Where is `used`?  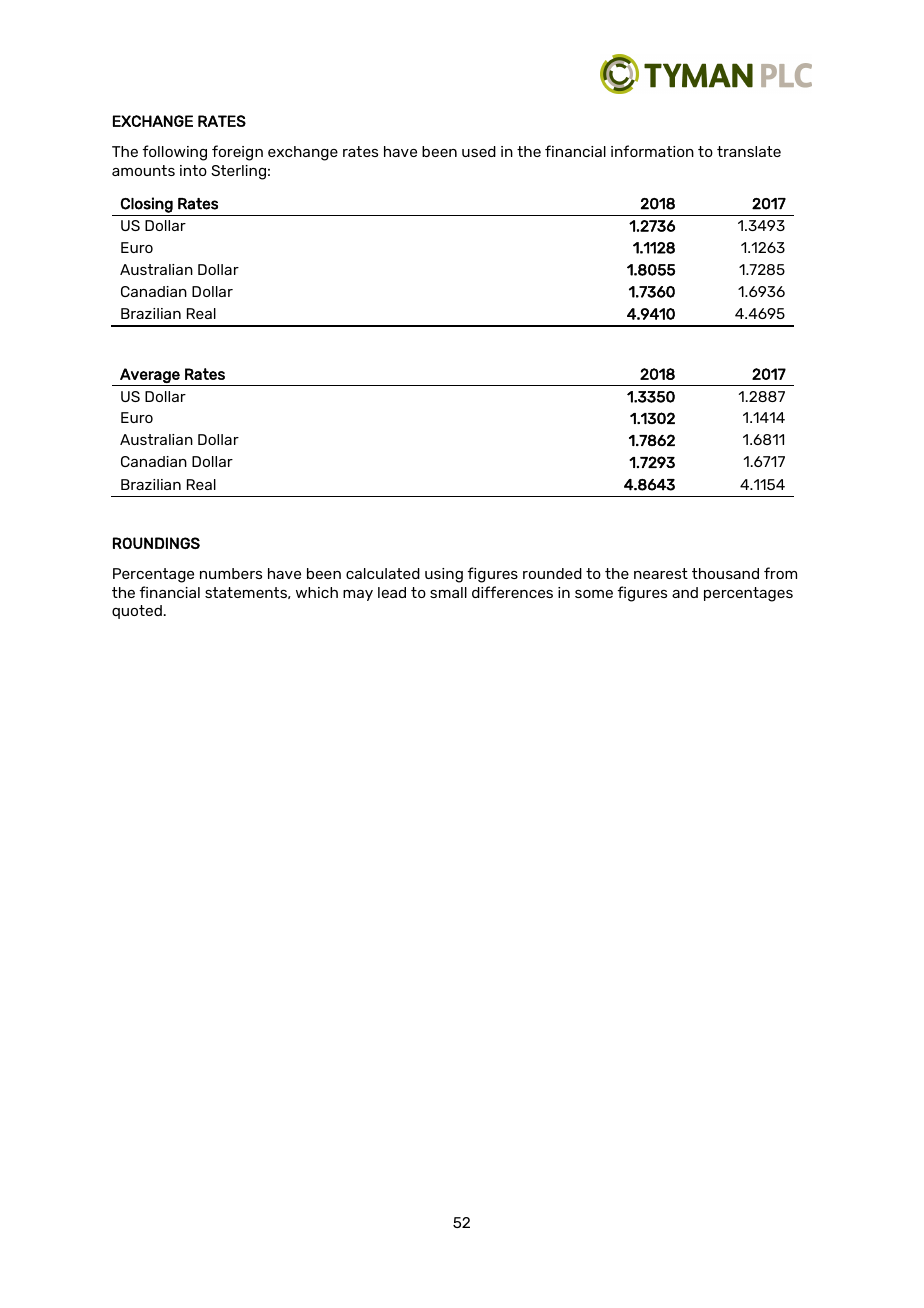 used is located at coordinates (479, 151).
